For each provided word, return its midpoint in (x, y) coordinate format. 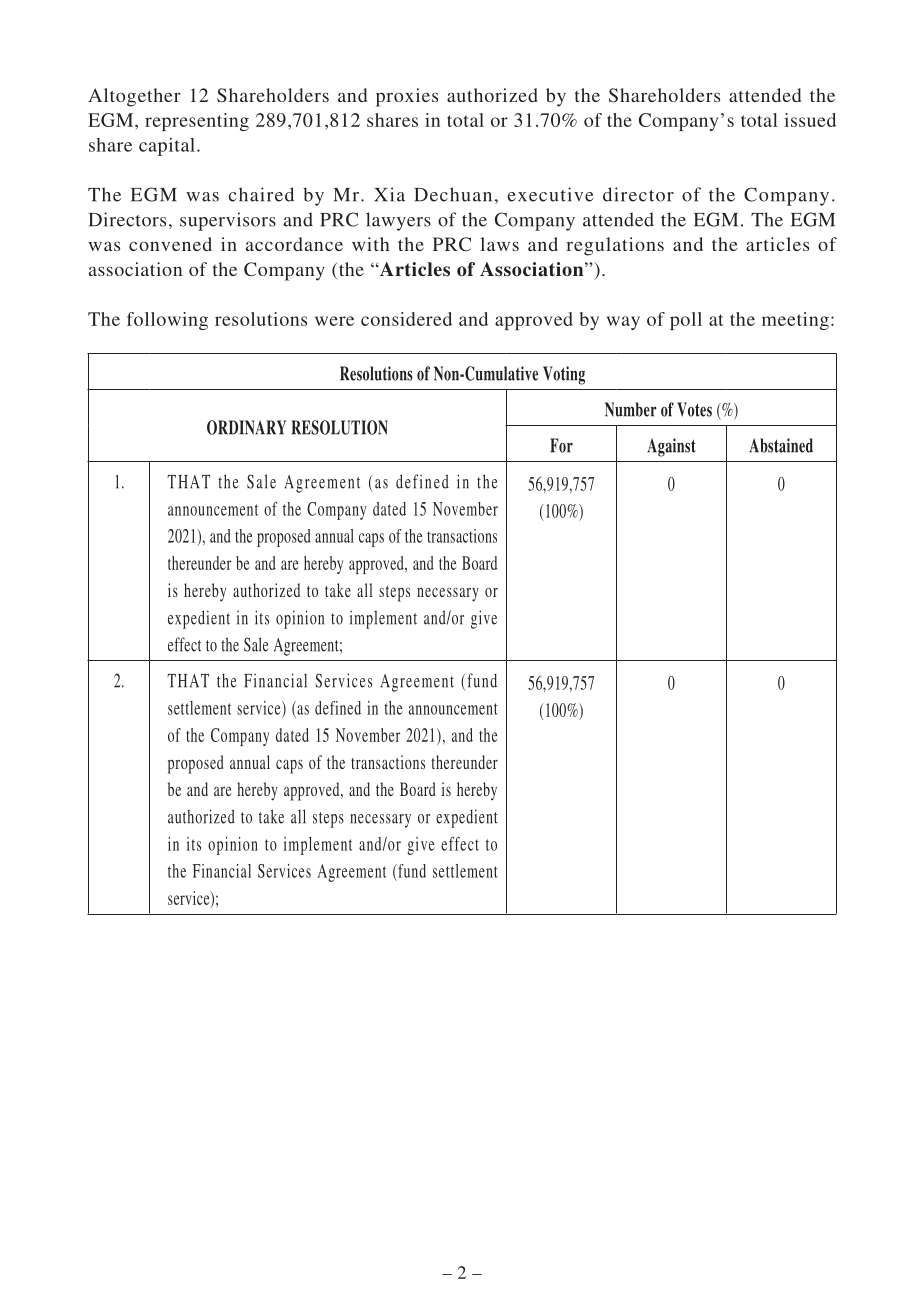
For (561, 445)
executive (551, 194)
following (167, 321)
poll (686, 321)
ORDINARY (246, 427)
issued (810, 120)
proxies (407, 97)
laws (499, 244)
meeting (795, 321)
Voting (564, 375)
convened (170, 244)
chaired (261, 194)
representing (197, 122)
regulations (615, 246)
